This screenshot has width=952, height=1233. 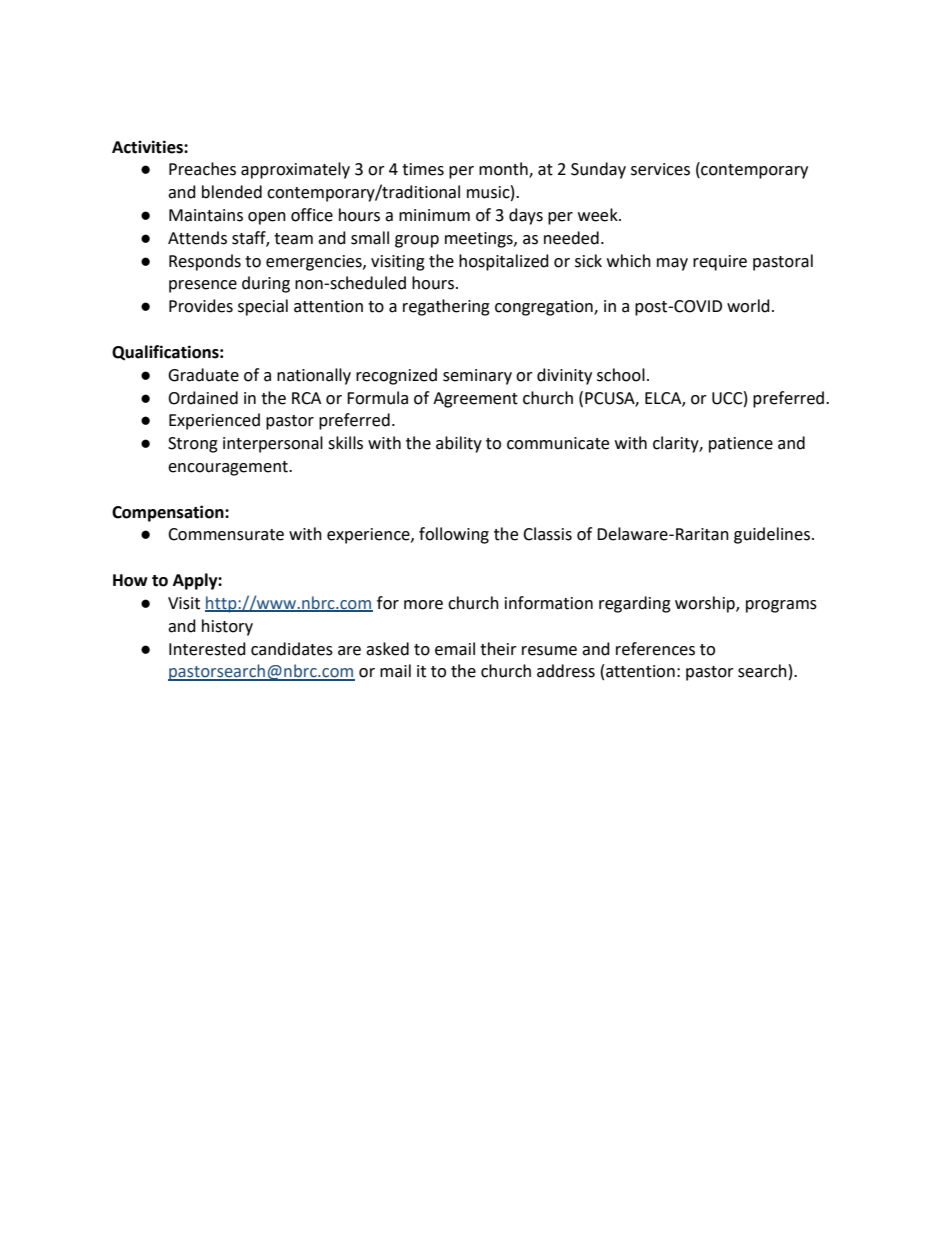 I want to click on services, so click(x=660, y=169).
